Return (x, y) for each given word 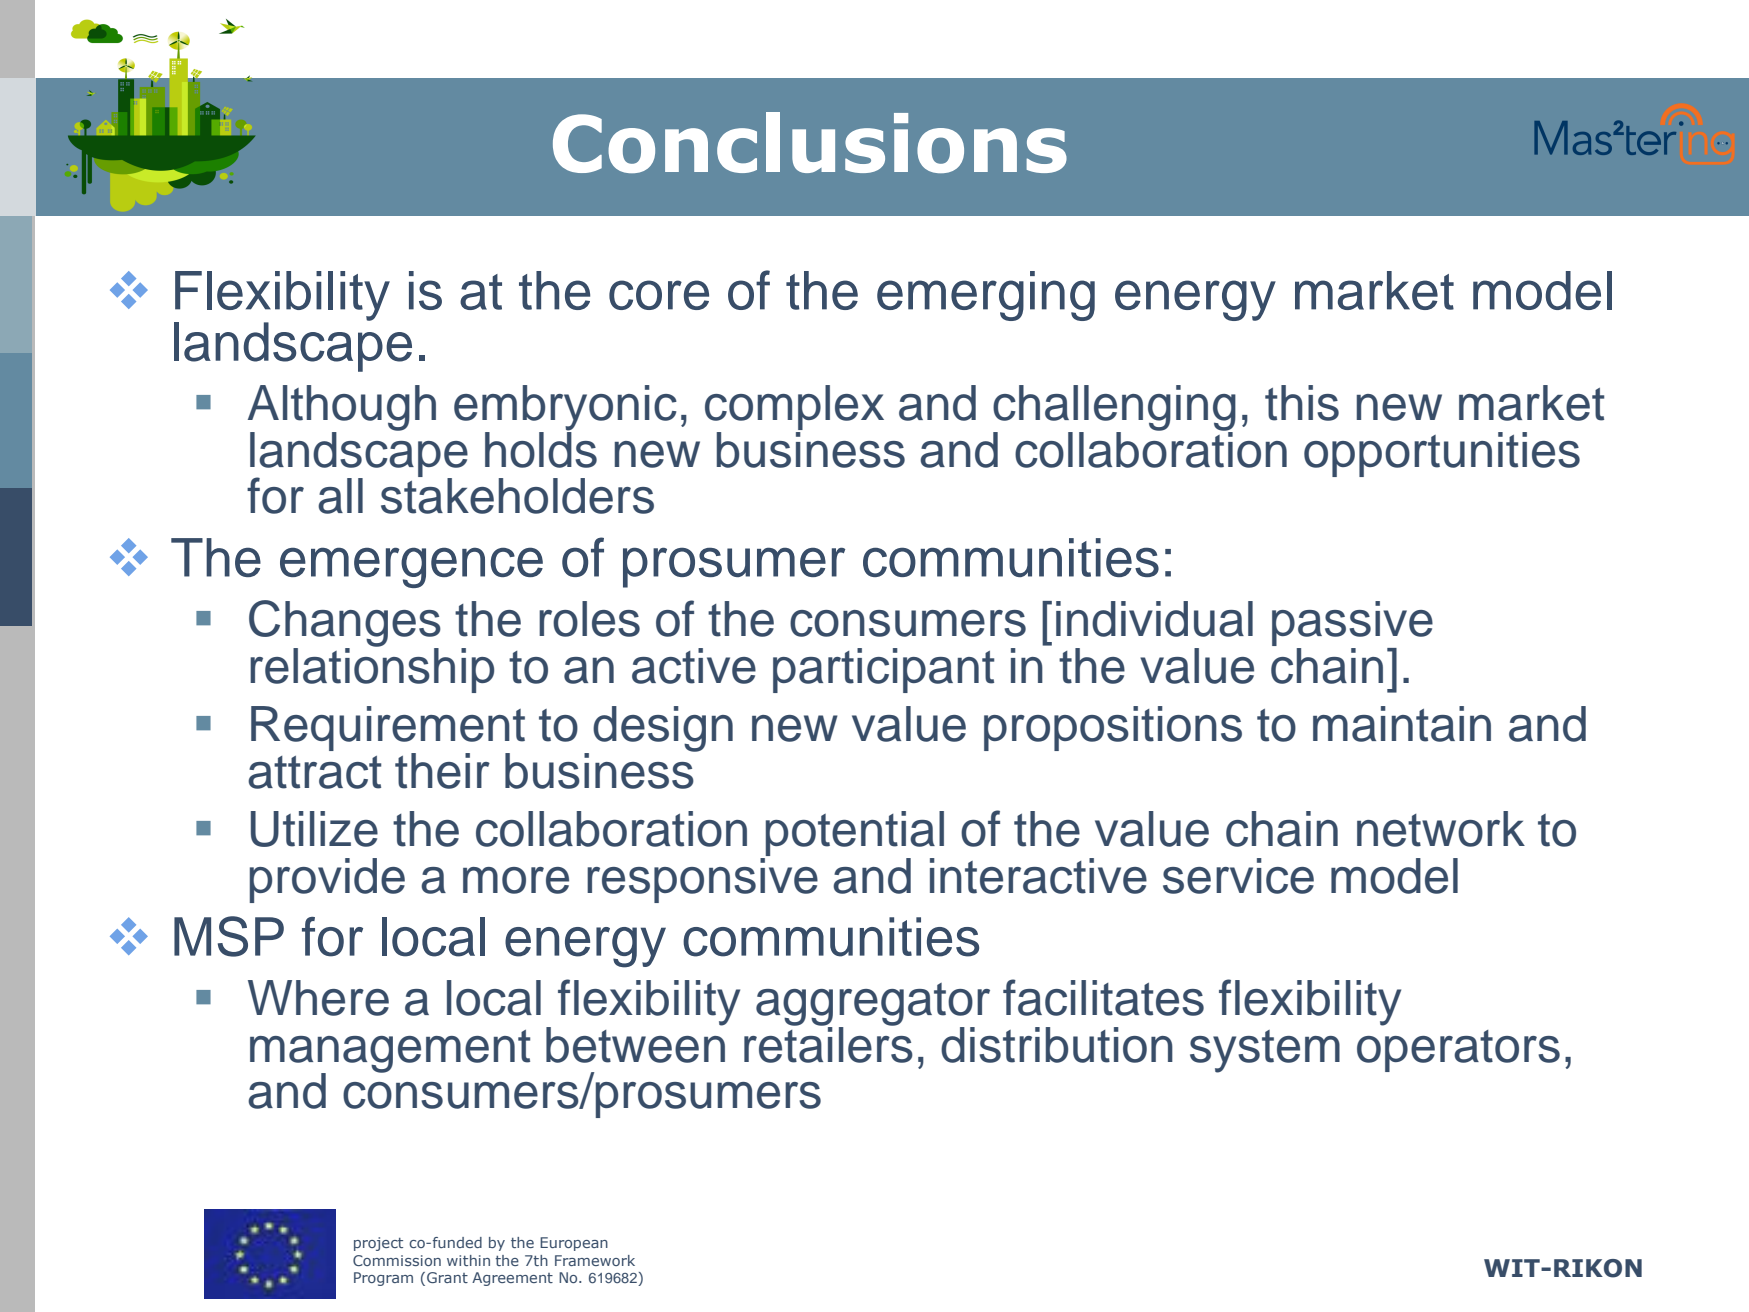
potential (855, 833)
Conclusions (810, 142)
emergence (411, 567)
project (378, 1244)
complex (794, 409)
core (659, 295)
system (1265, 1051)
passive (1352, 625)
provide (327, 880)
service (1238, 876)
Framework (595, 1260)
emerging (986, 296)
